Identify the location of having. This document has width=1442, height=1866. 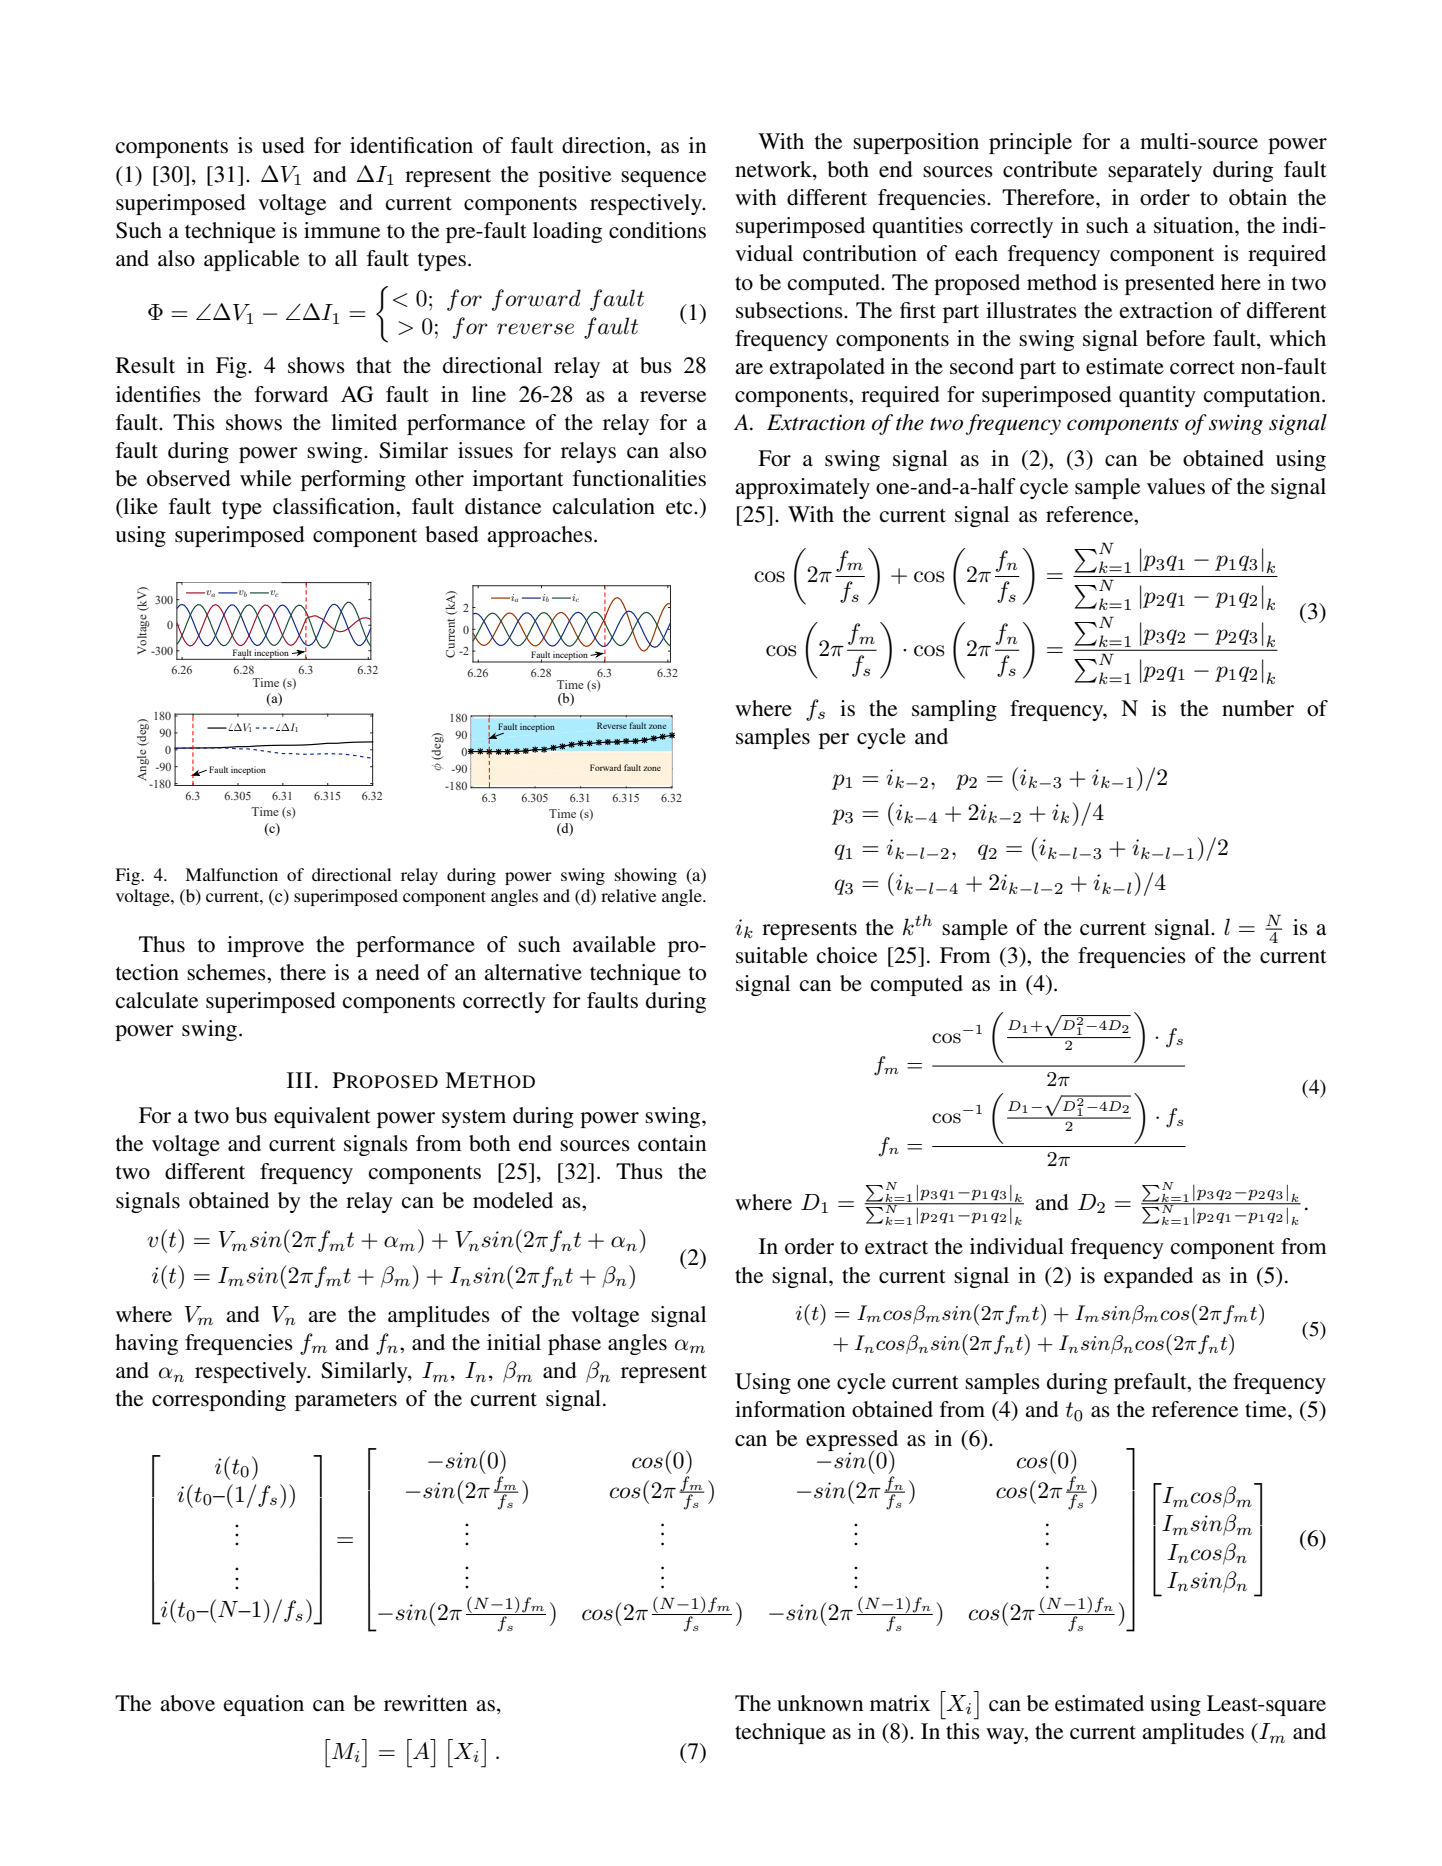
(146, 1344).
